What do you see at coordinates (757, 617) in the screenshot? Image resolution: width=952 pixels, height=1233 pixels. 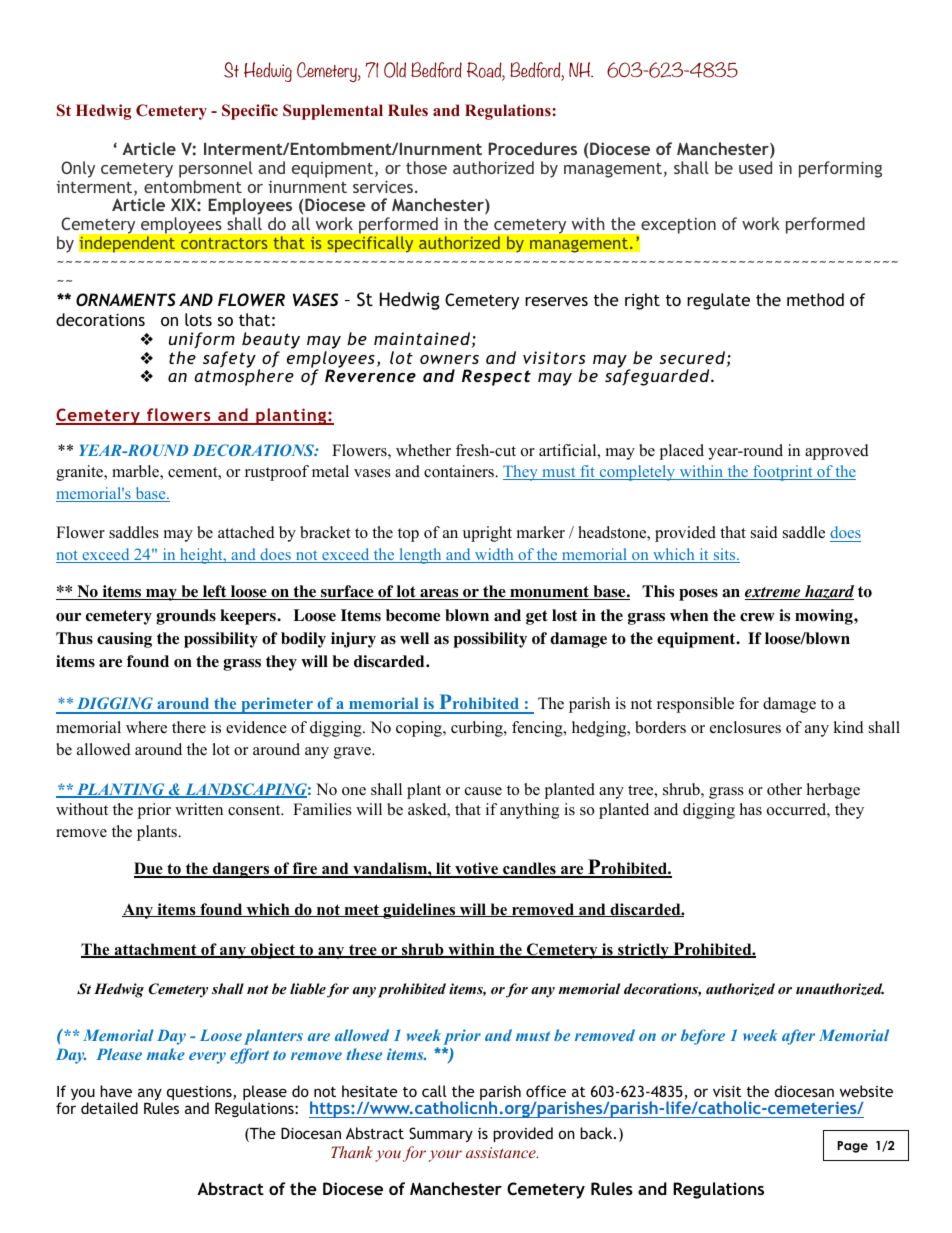 I see `crew` at bounding box center [757, 617].
